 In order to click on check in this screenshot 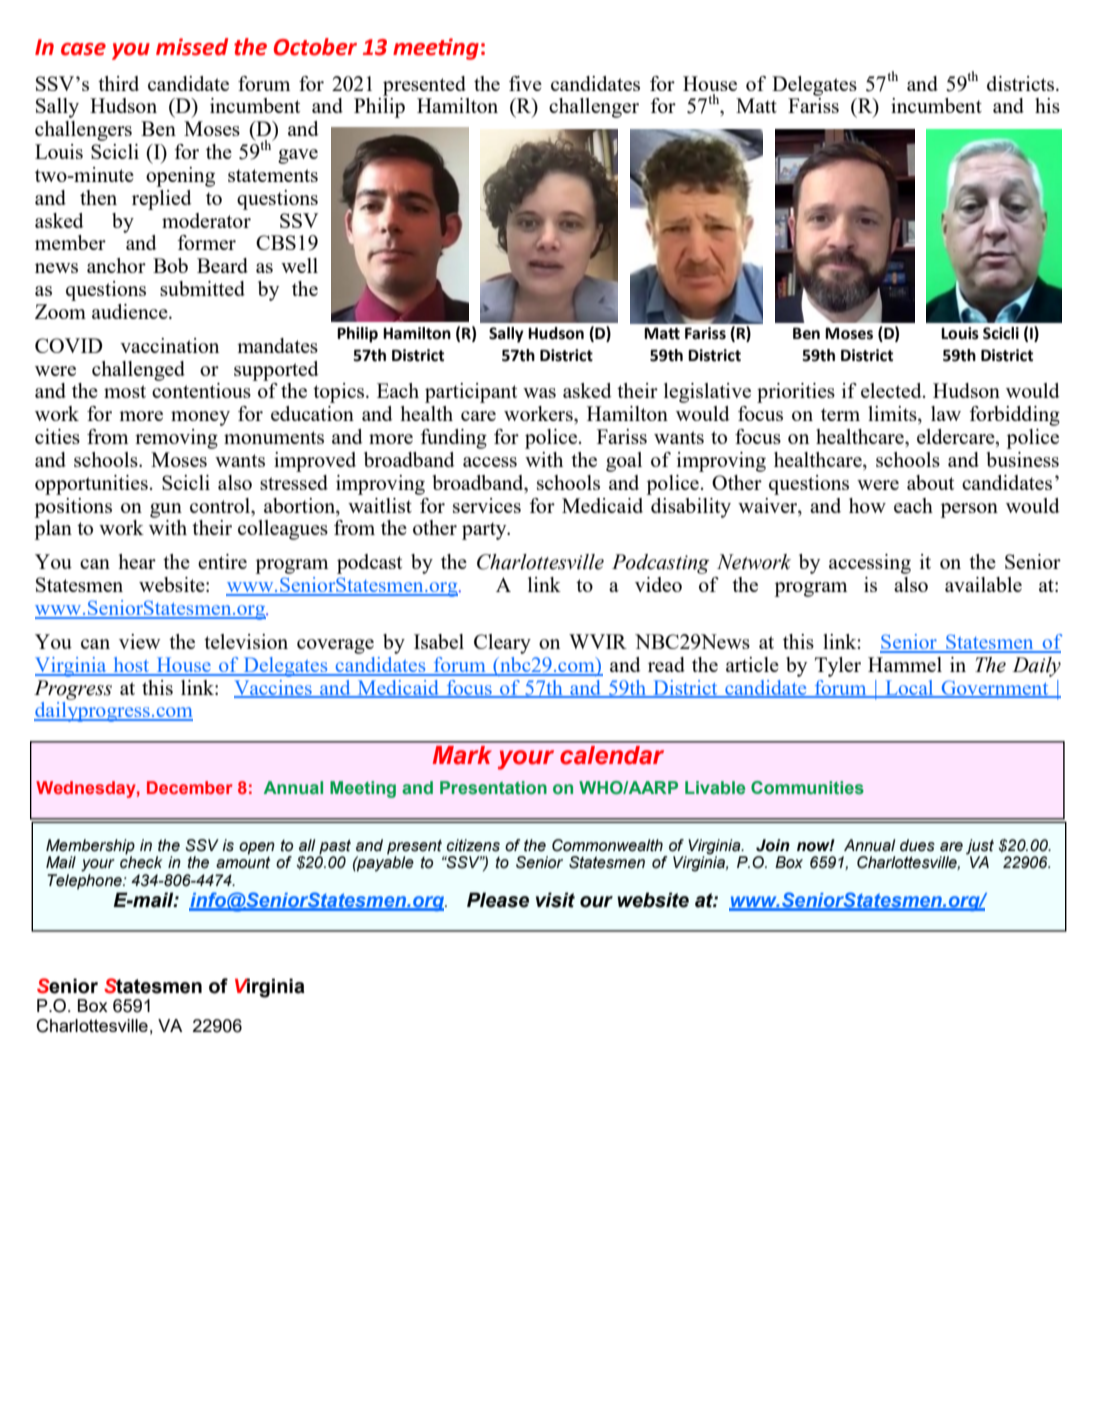, I will do `click(141, 861)`.
